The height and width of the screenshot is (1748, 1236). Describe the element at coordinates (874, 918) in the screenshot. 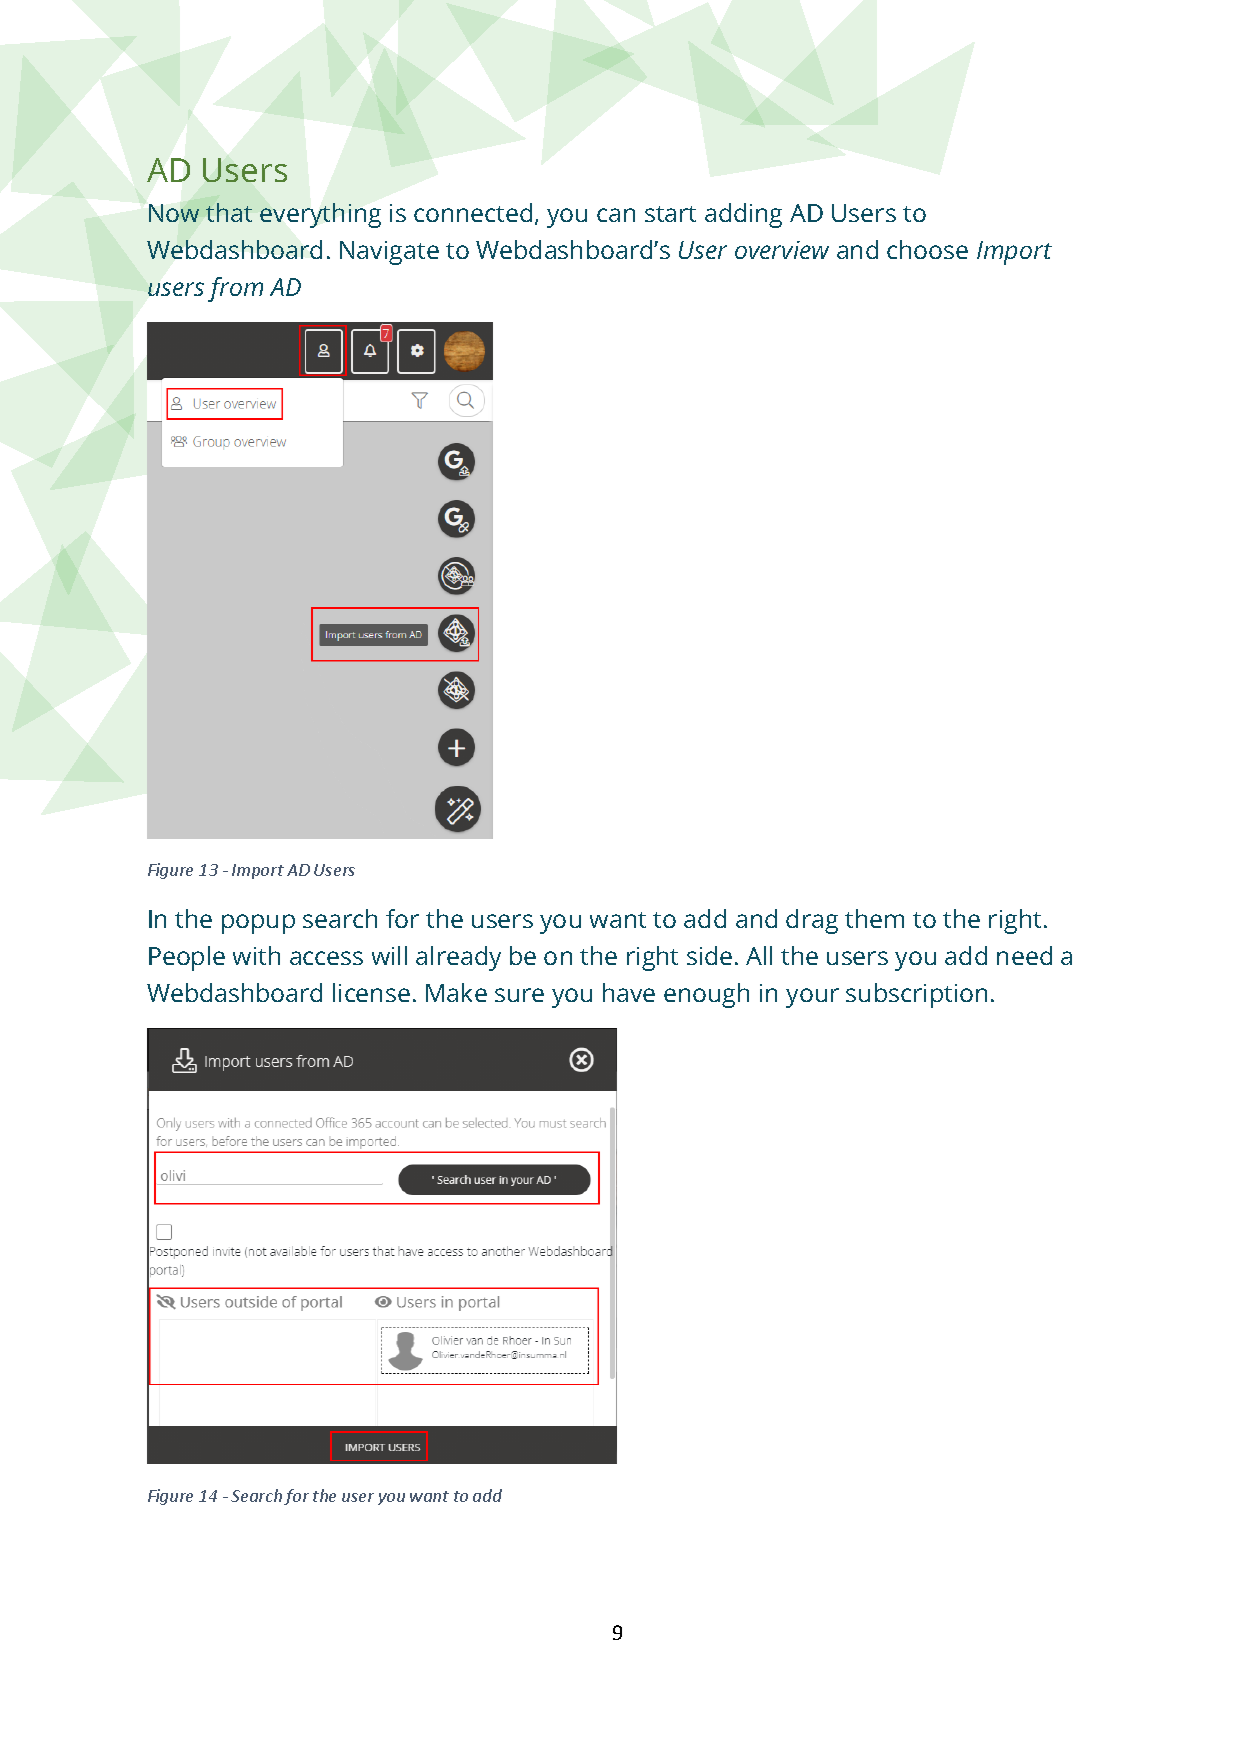

I see `them` at that location.
